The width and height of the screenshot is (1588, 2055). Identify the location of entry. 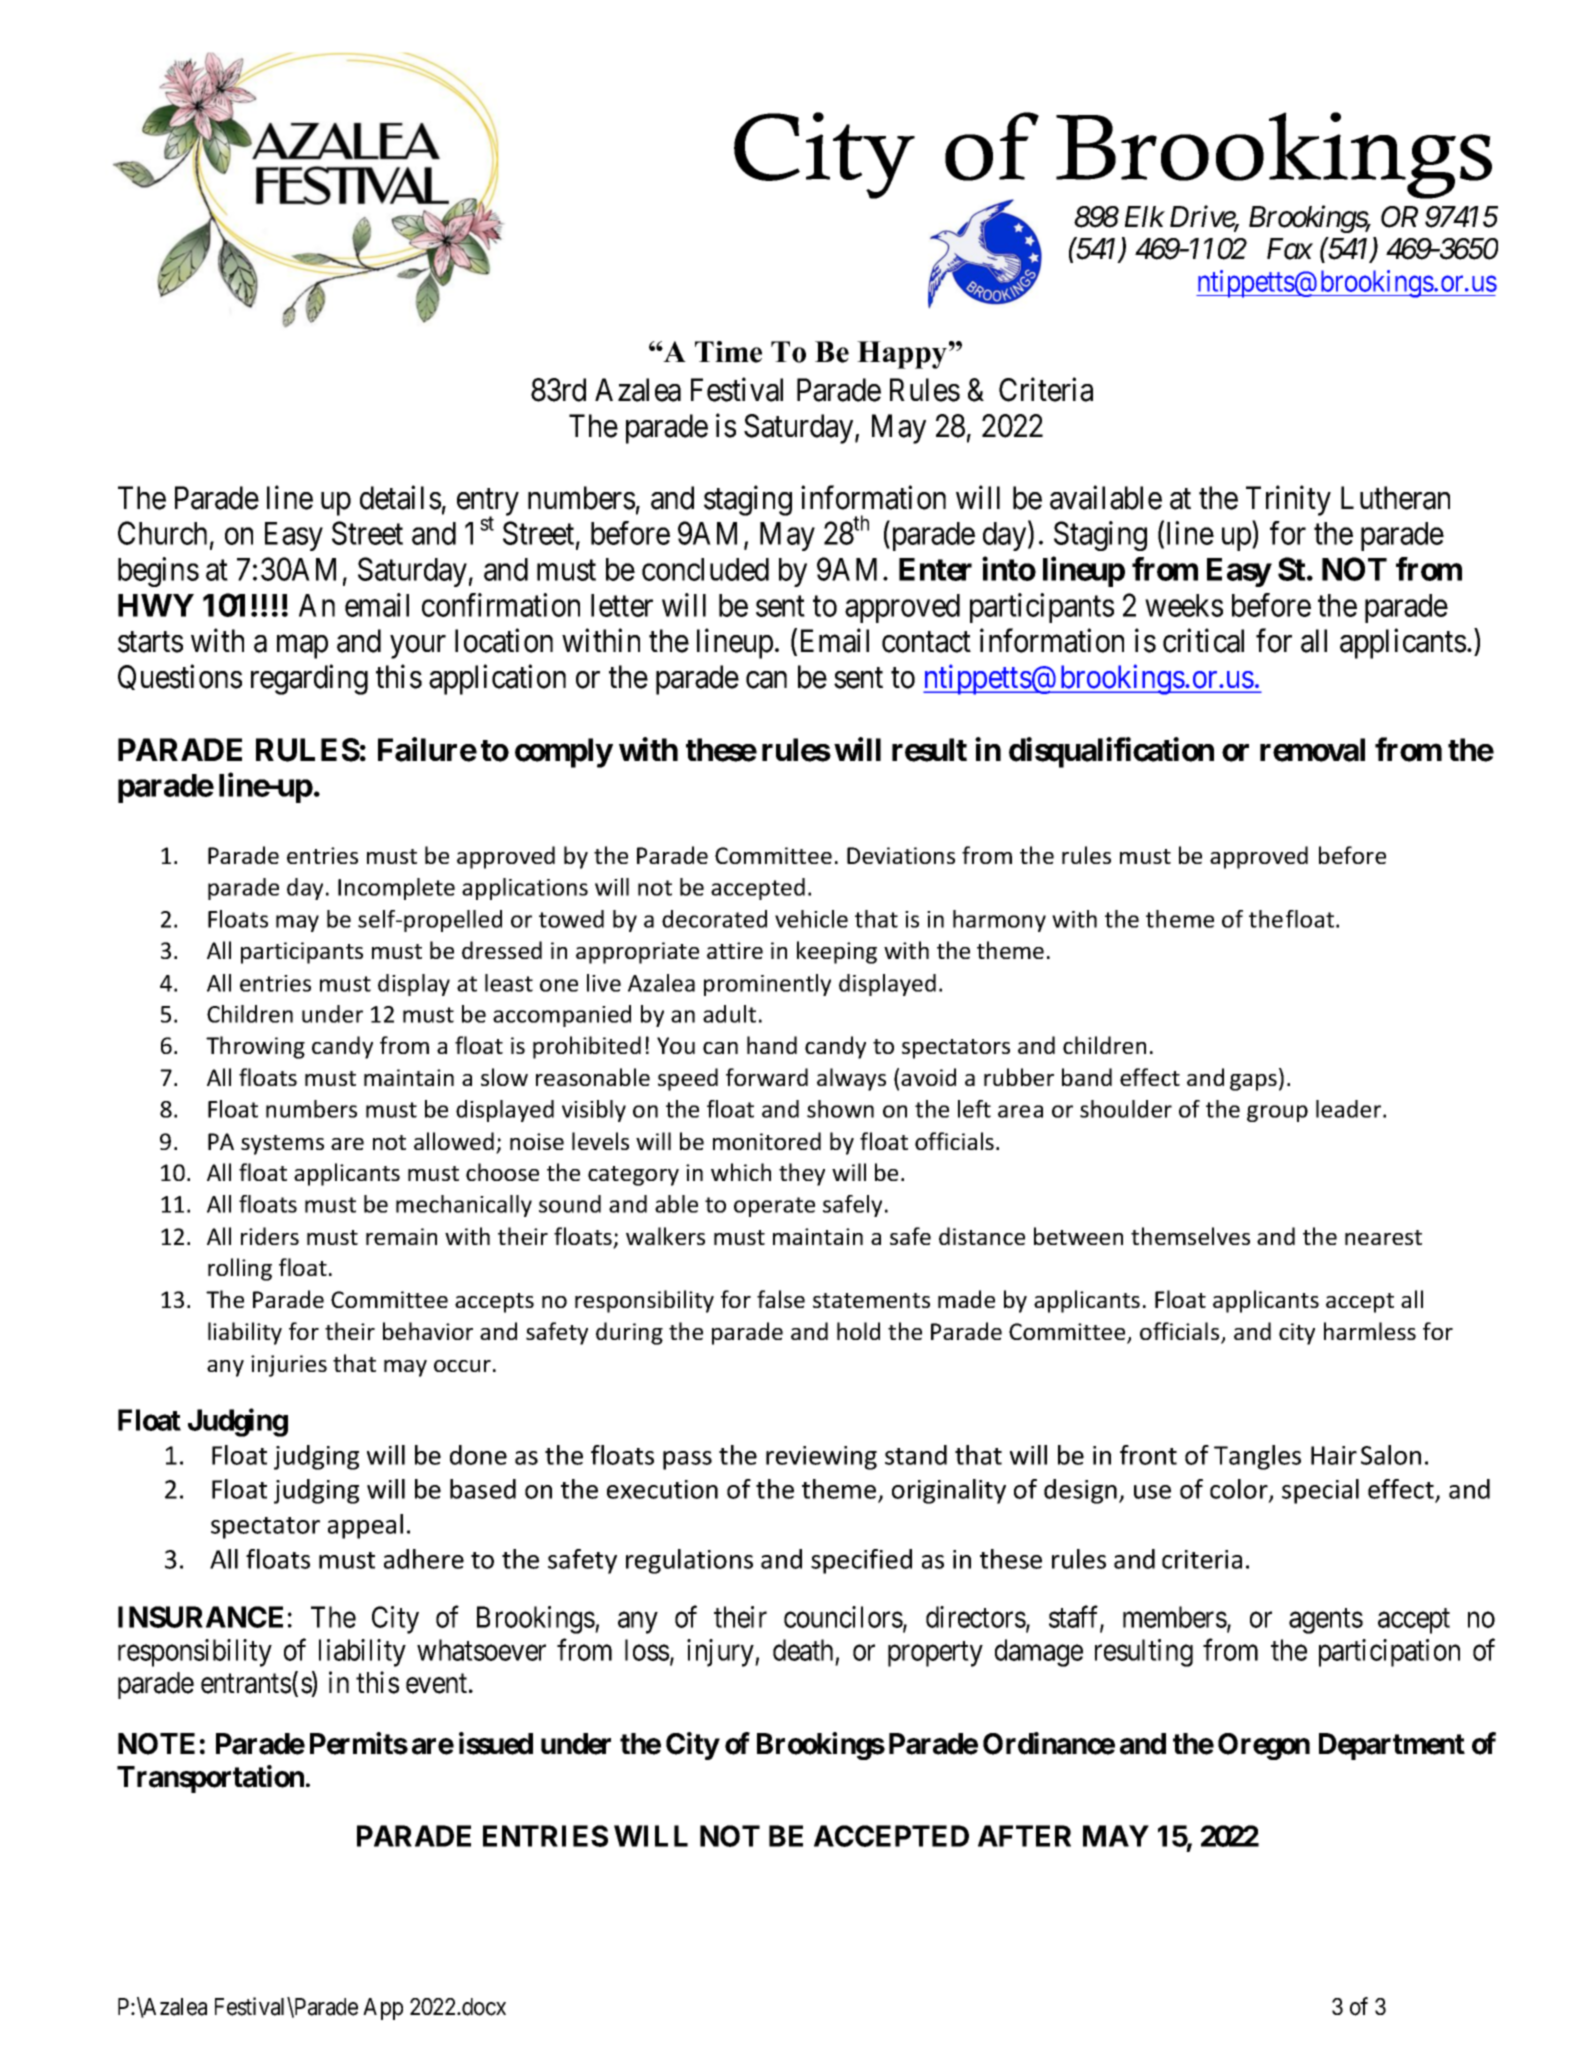
(488, 503).
